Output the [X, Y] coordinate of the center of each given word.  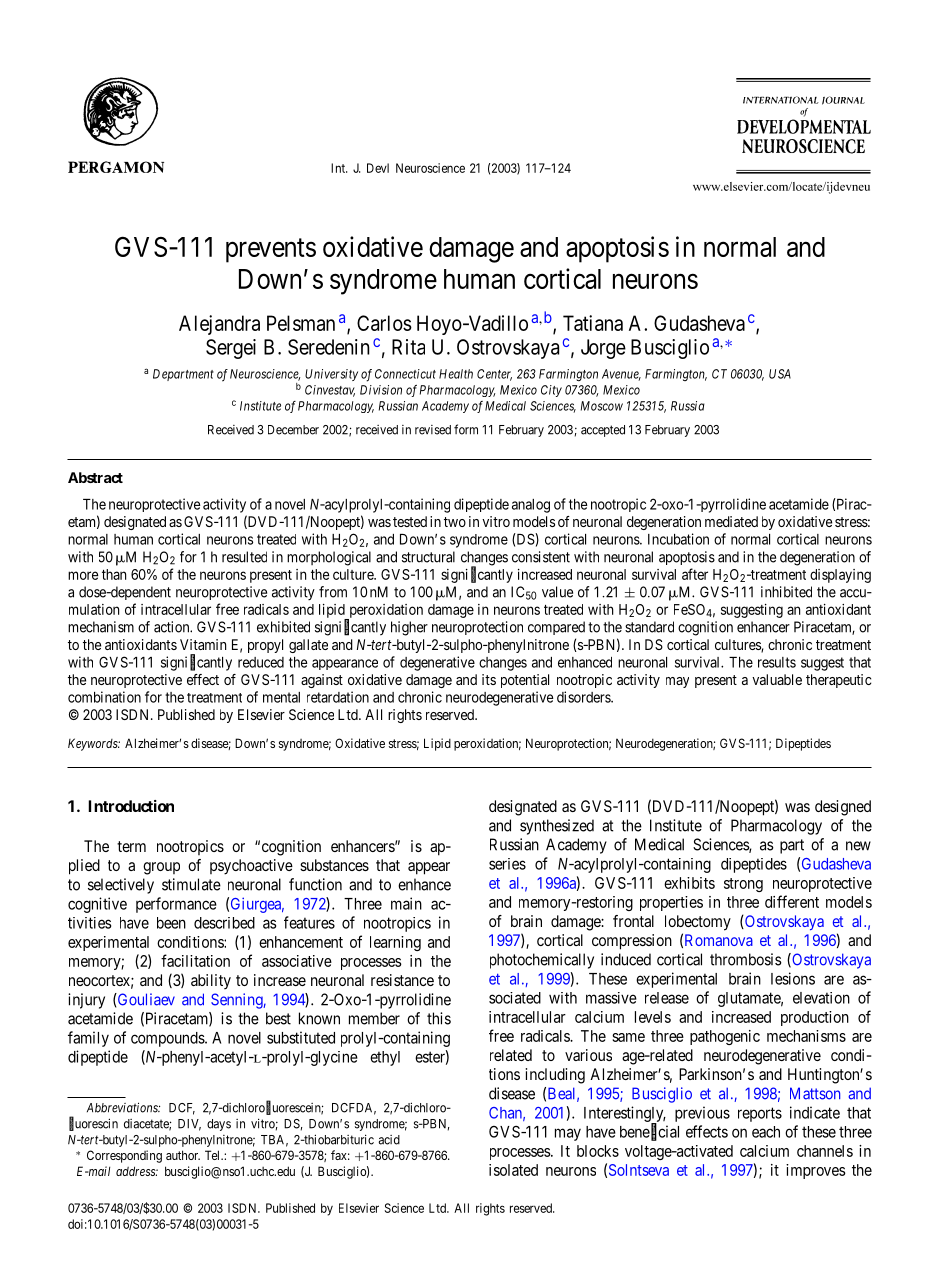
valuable [777, 679]
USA [780, 374]
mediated [731, 521]
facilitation [195, 960]
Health [456, 374]
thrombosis [746, 959]
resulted [244, 557]
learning [395, 943]
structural [428, 557]
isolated [513, 1170]
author [183, 1155]
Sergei [231, 349]
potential [525, 681]
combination [104, 697]
